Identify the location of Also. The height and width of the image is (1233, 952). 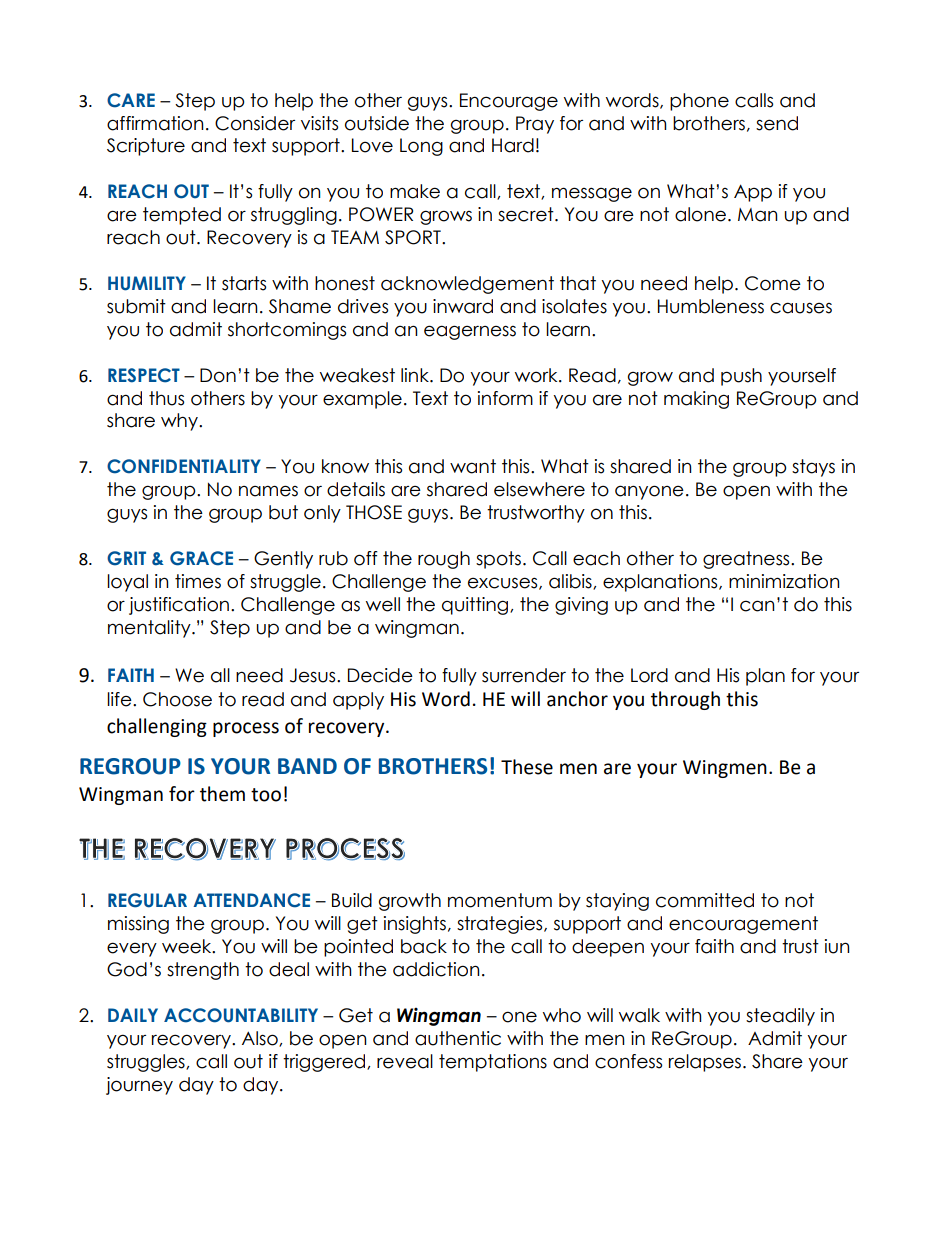
(261, 1039).
